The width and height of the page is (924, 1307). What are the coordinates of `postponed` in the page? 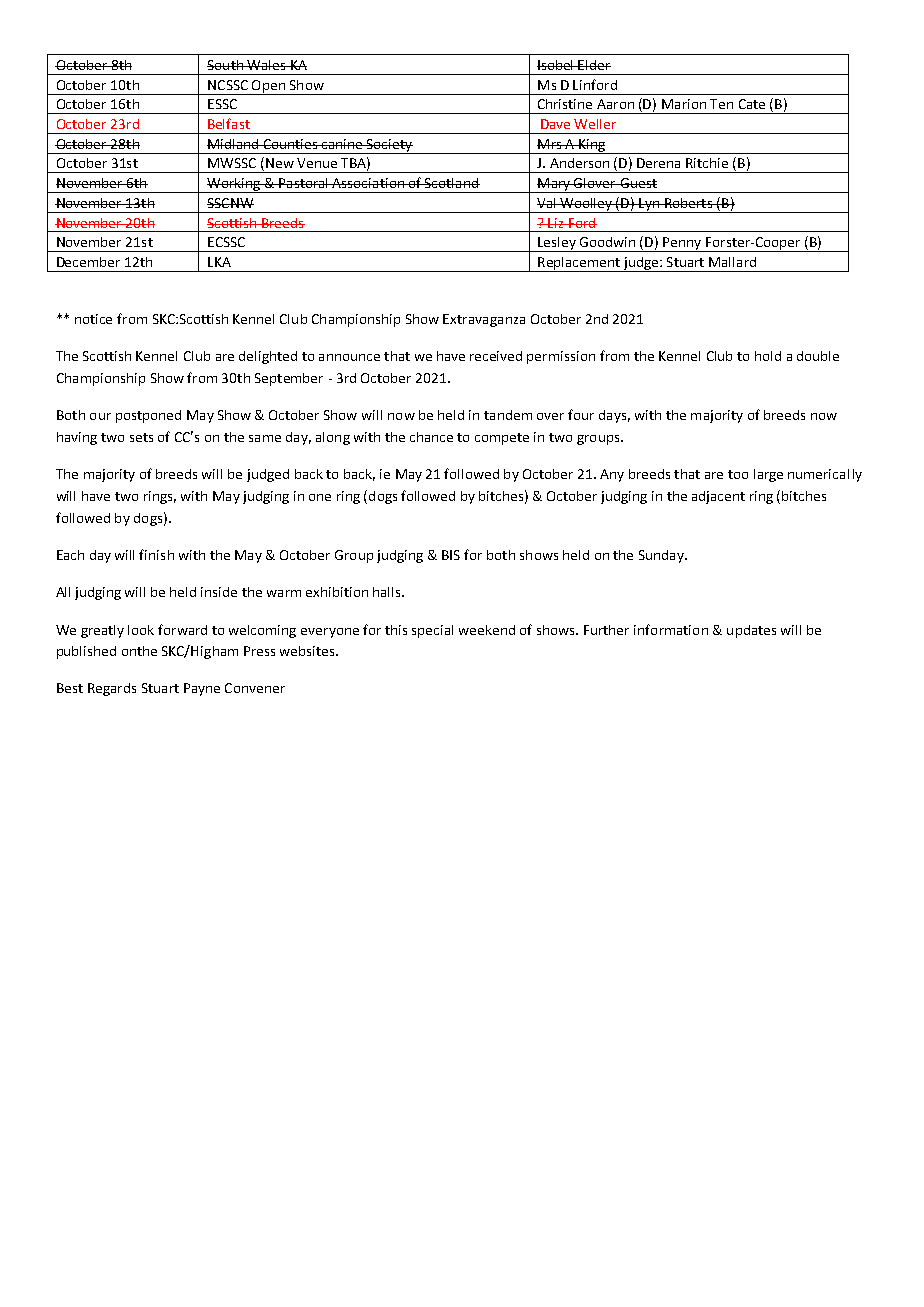 It's located at (148, 416).
